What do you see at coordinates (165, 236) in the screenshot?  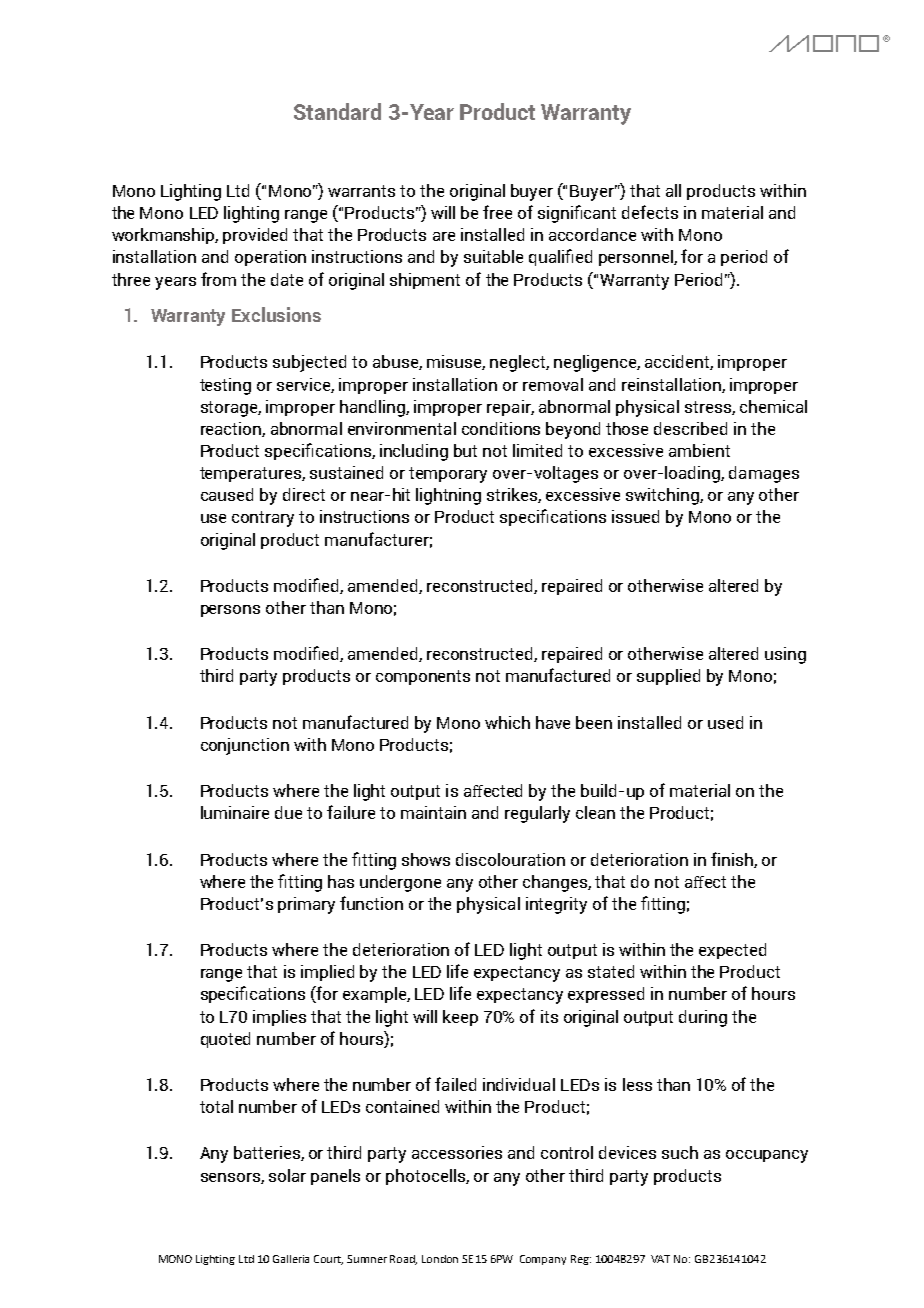 I see `workmanship` at bounding box center [165, 236].
